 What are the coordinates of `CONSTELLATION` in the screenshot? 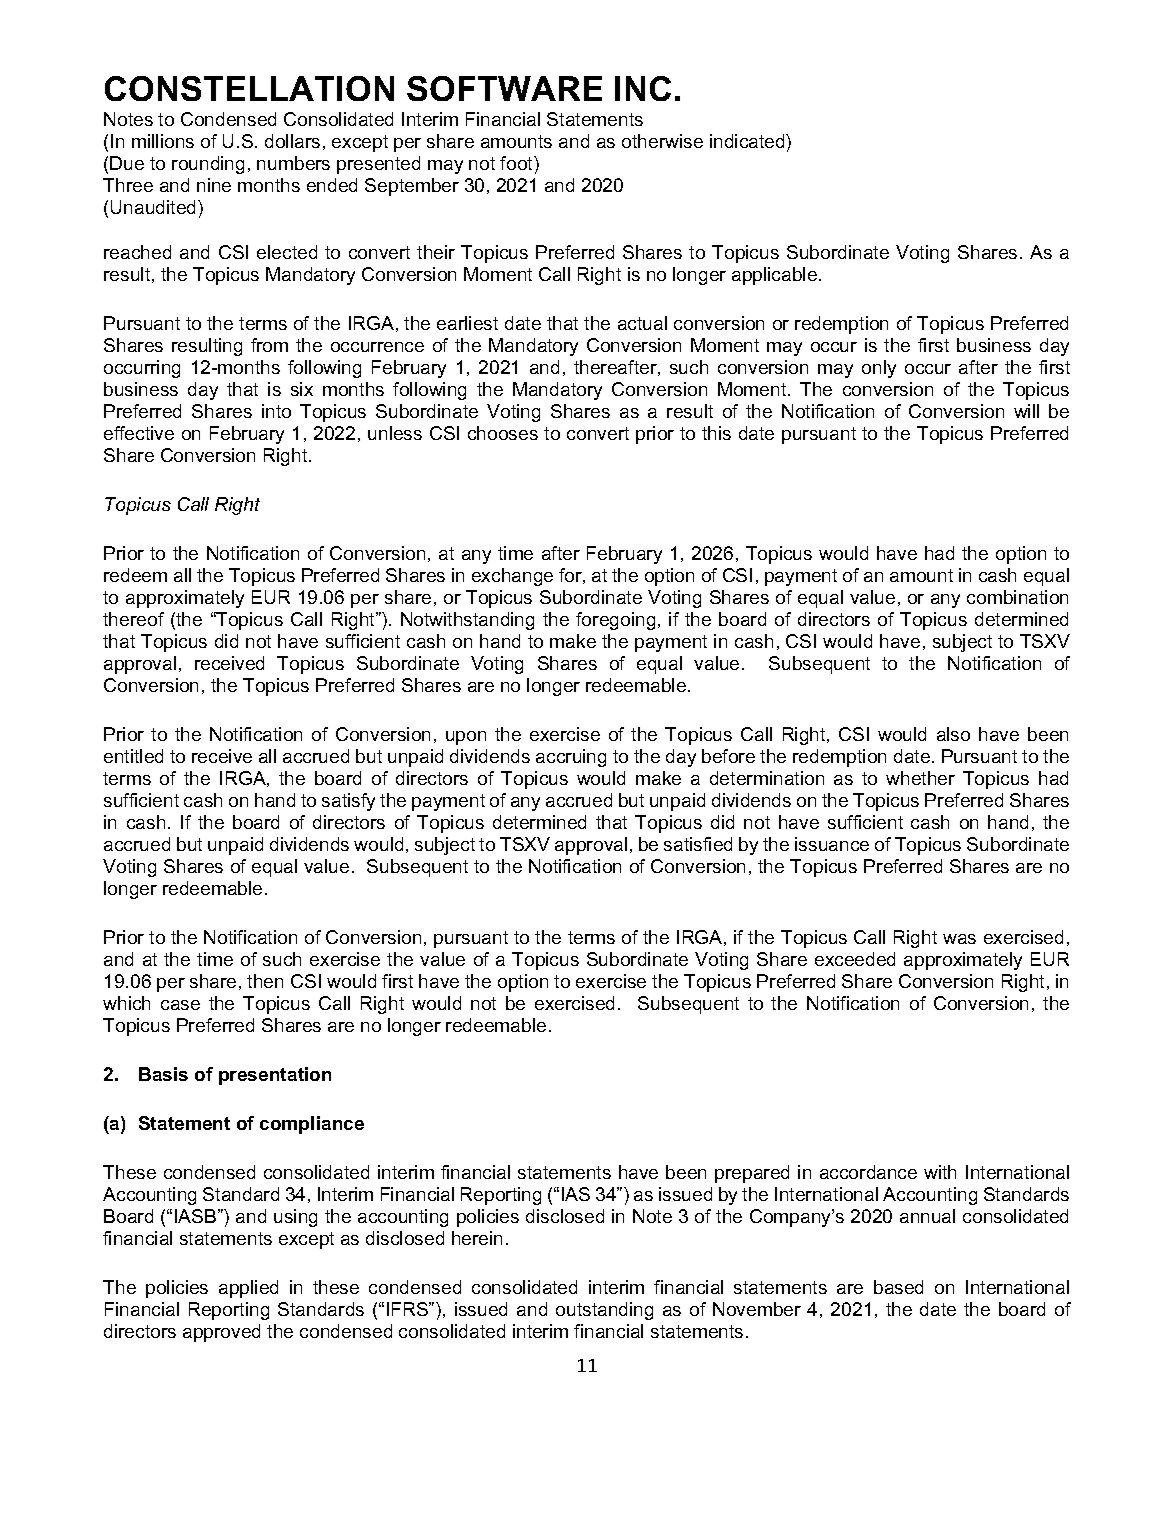 It's located at (249, 88).
